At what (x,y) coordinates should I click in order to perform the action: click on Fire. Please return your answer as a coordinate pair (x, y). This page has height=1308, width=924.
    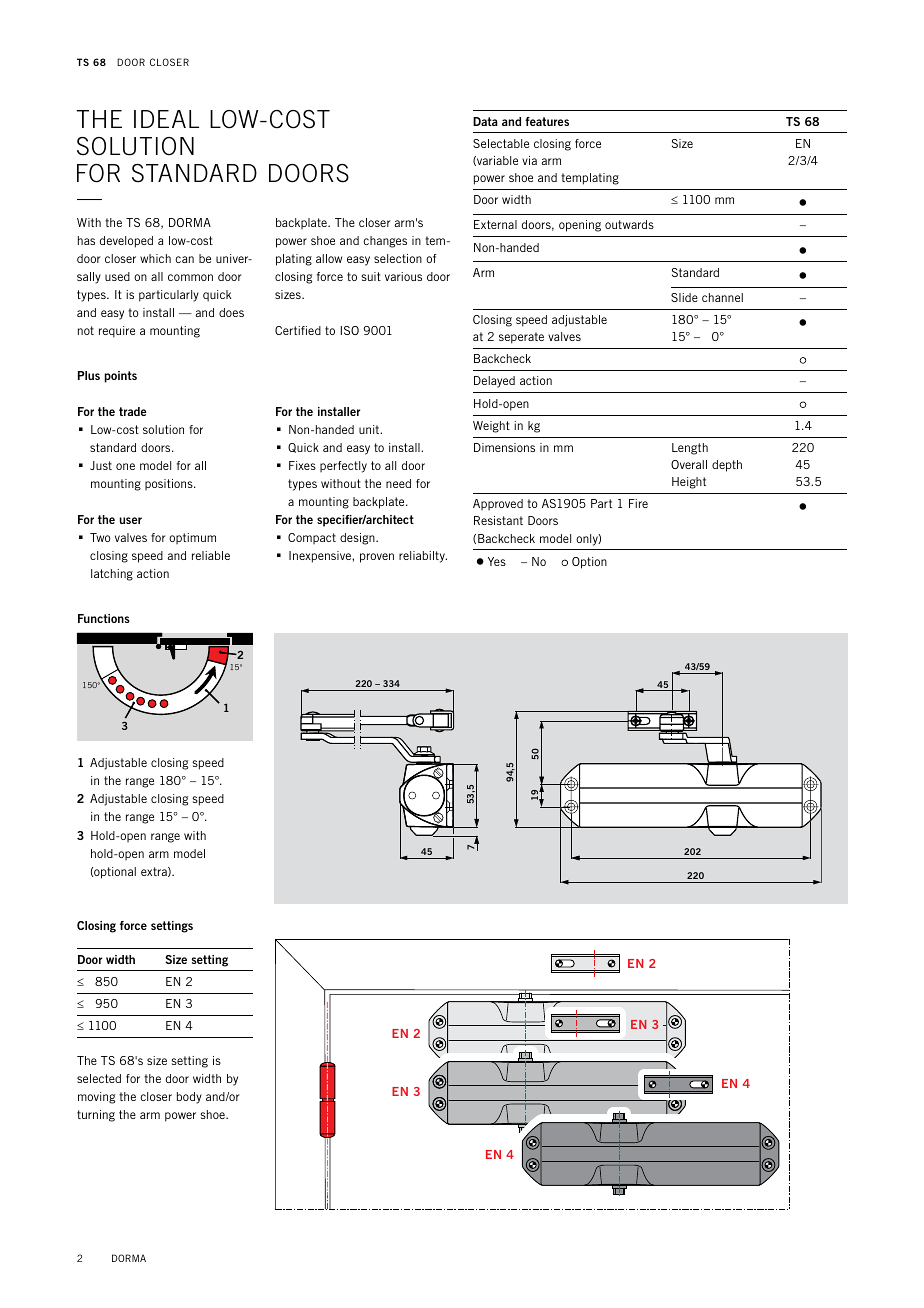
    Looking at the image, I should click on (638, 503).
